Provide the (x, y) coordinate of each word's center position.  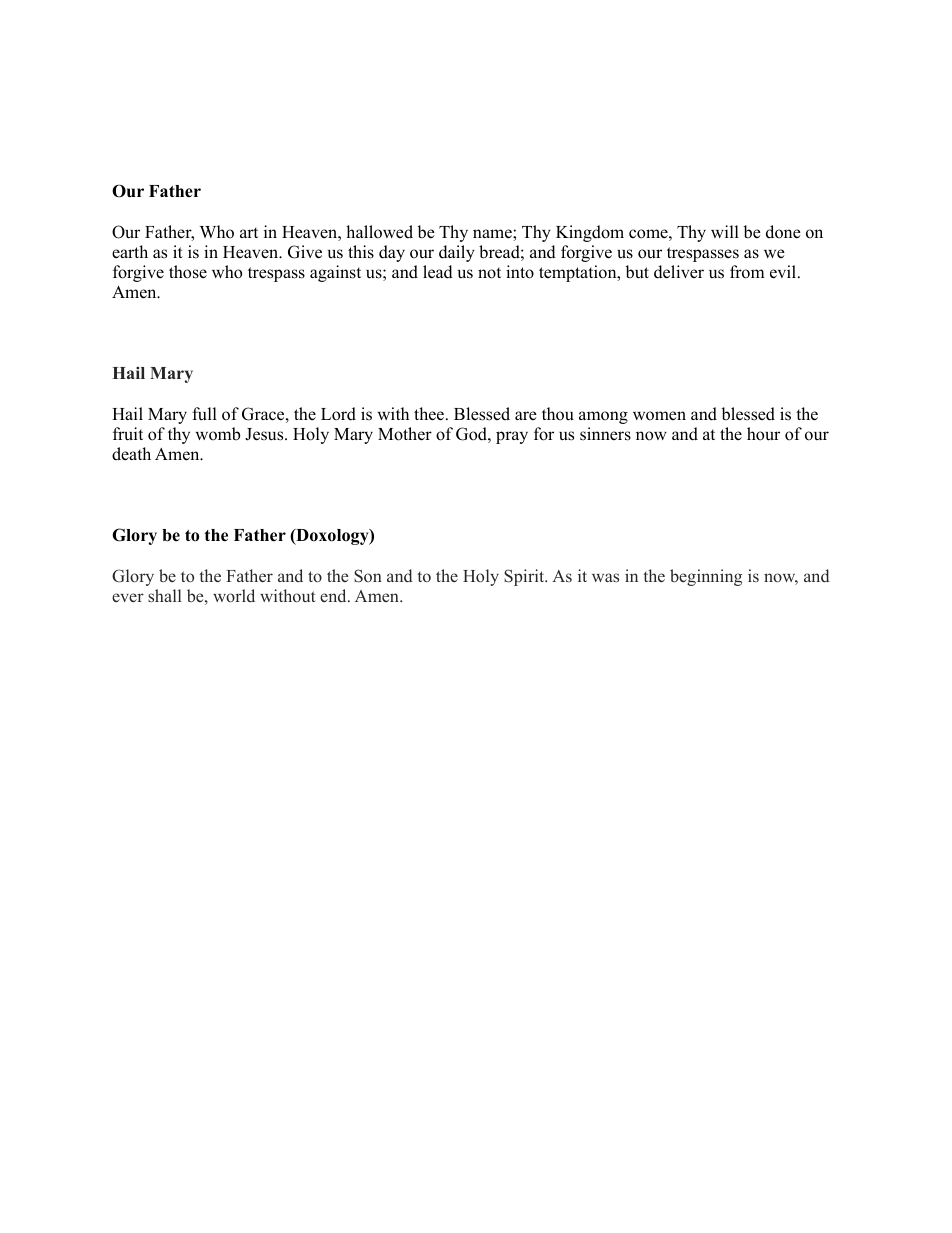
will (725, 231)
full (204, 414)
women (659, 416)
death (131, 454)
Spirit (525, 577)
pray (512, 437)
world (234, 595)
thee (430, 414)
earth (130, 251)
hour (763, 434)
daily (457, 253)
